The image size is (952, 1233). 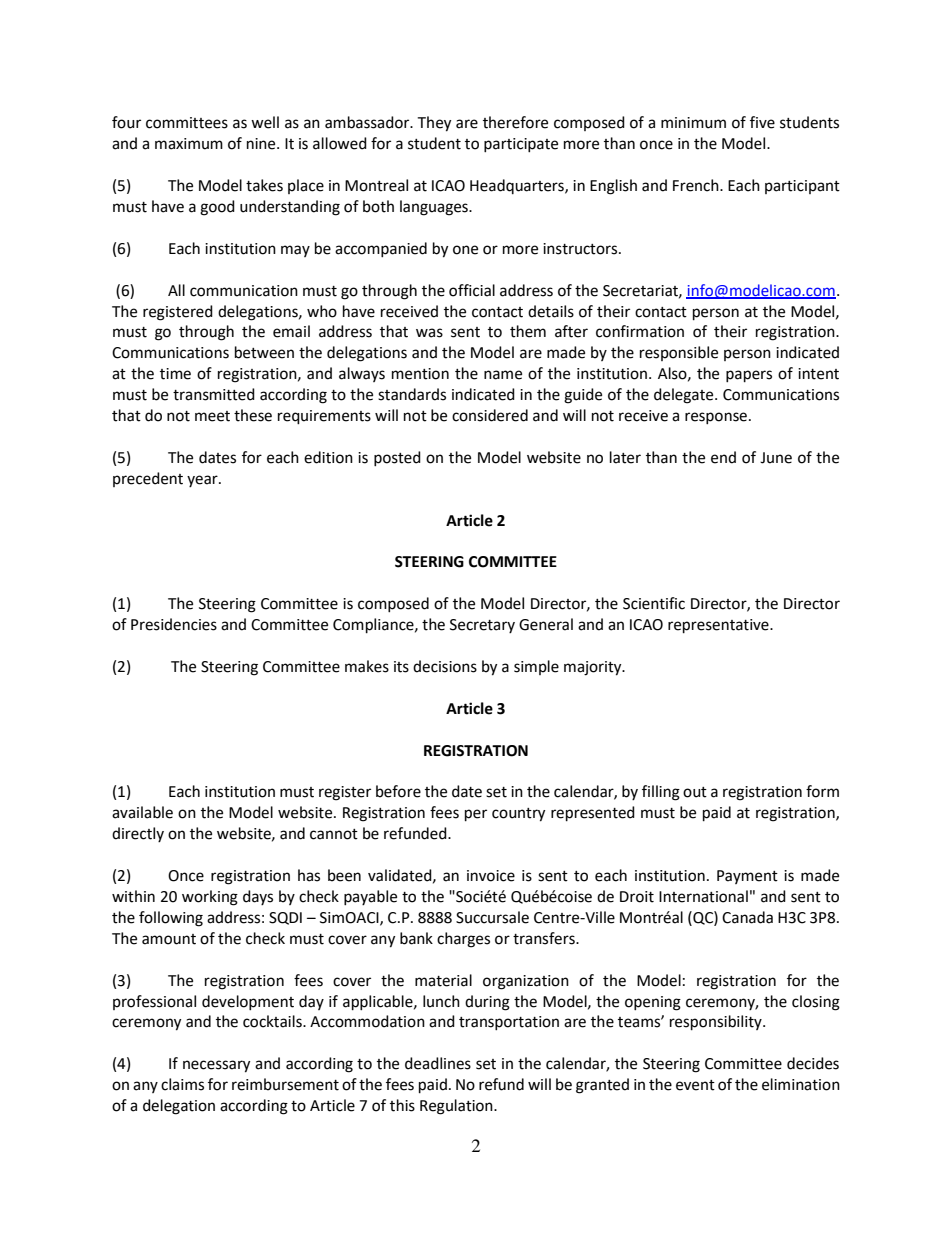 I want to click on necessary, so click(x=216, y=1066).
